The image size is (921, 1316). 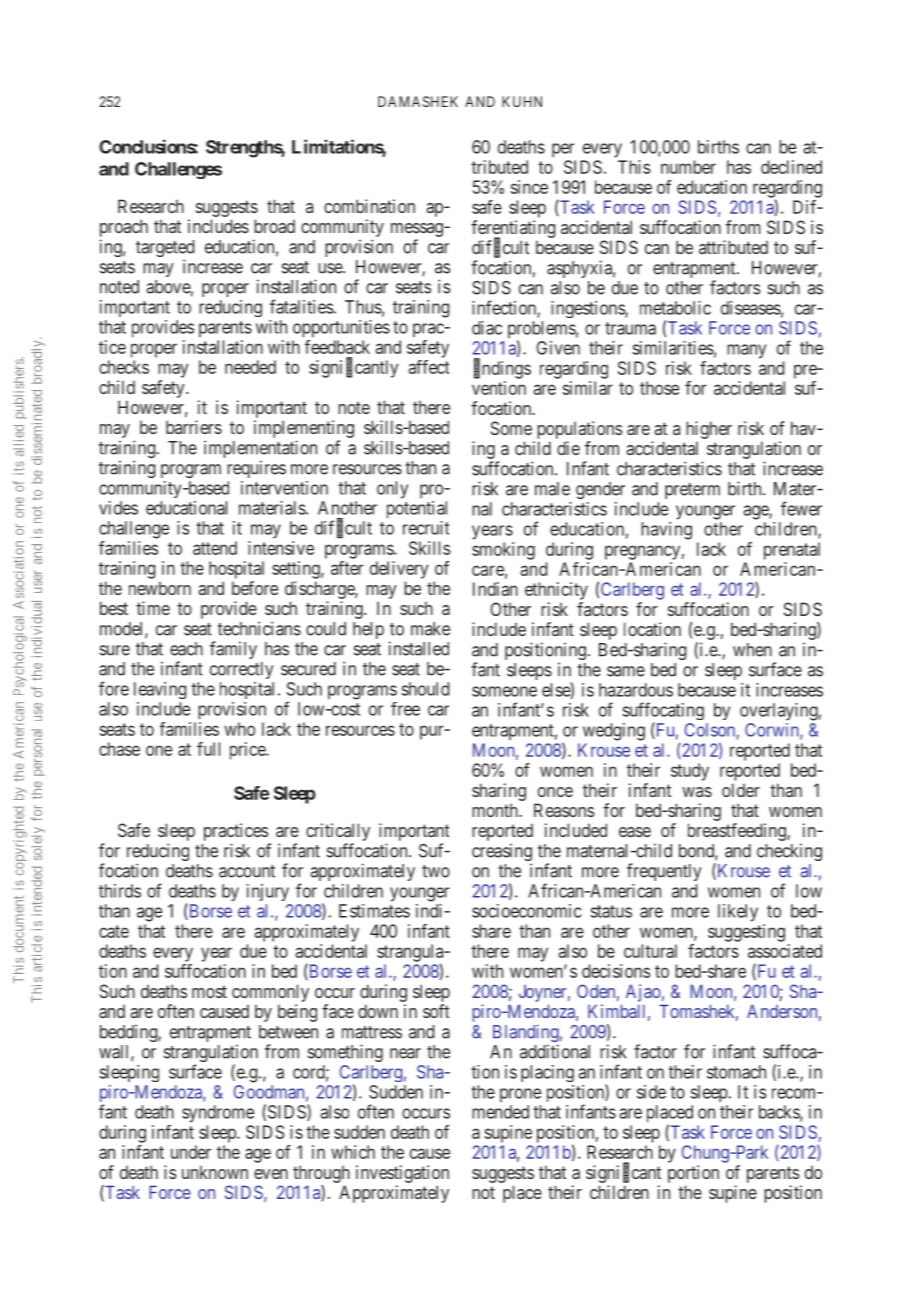 I want to click on number, so click(x=688, y=167).
